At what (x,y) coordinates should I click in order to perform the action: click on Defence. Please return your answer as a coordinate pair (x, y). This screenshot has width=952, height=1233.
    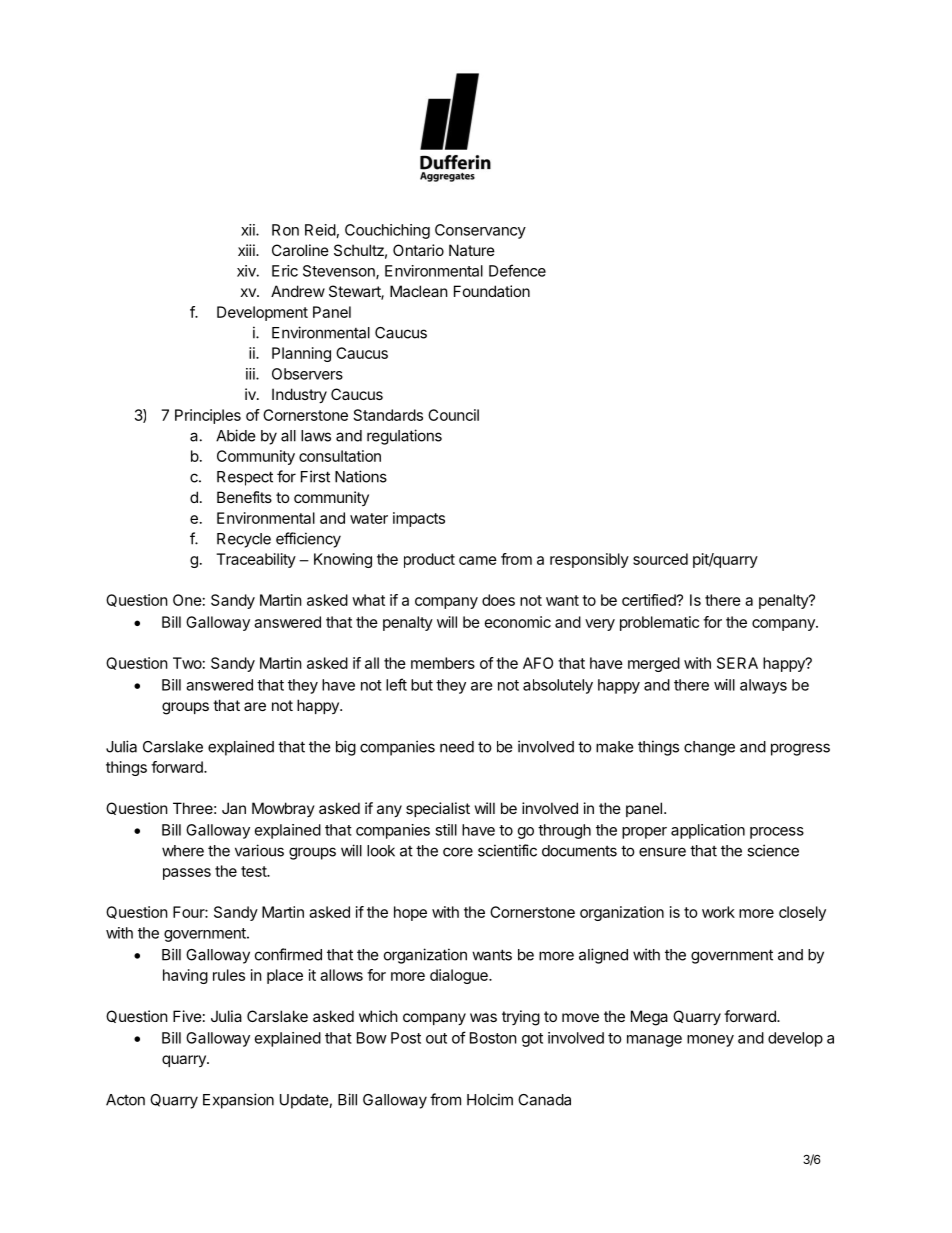
    Looking at the image, I should click on (517, 270).
